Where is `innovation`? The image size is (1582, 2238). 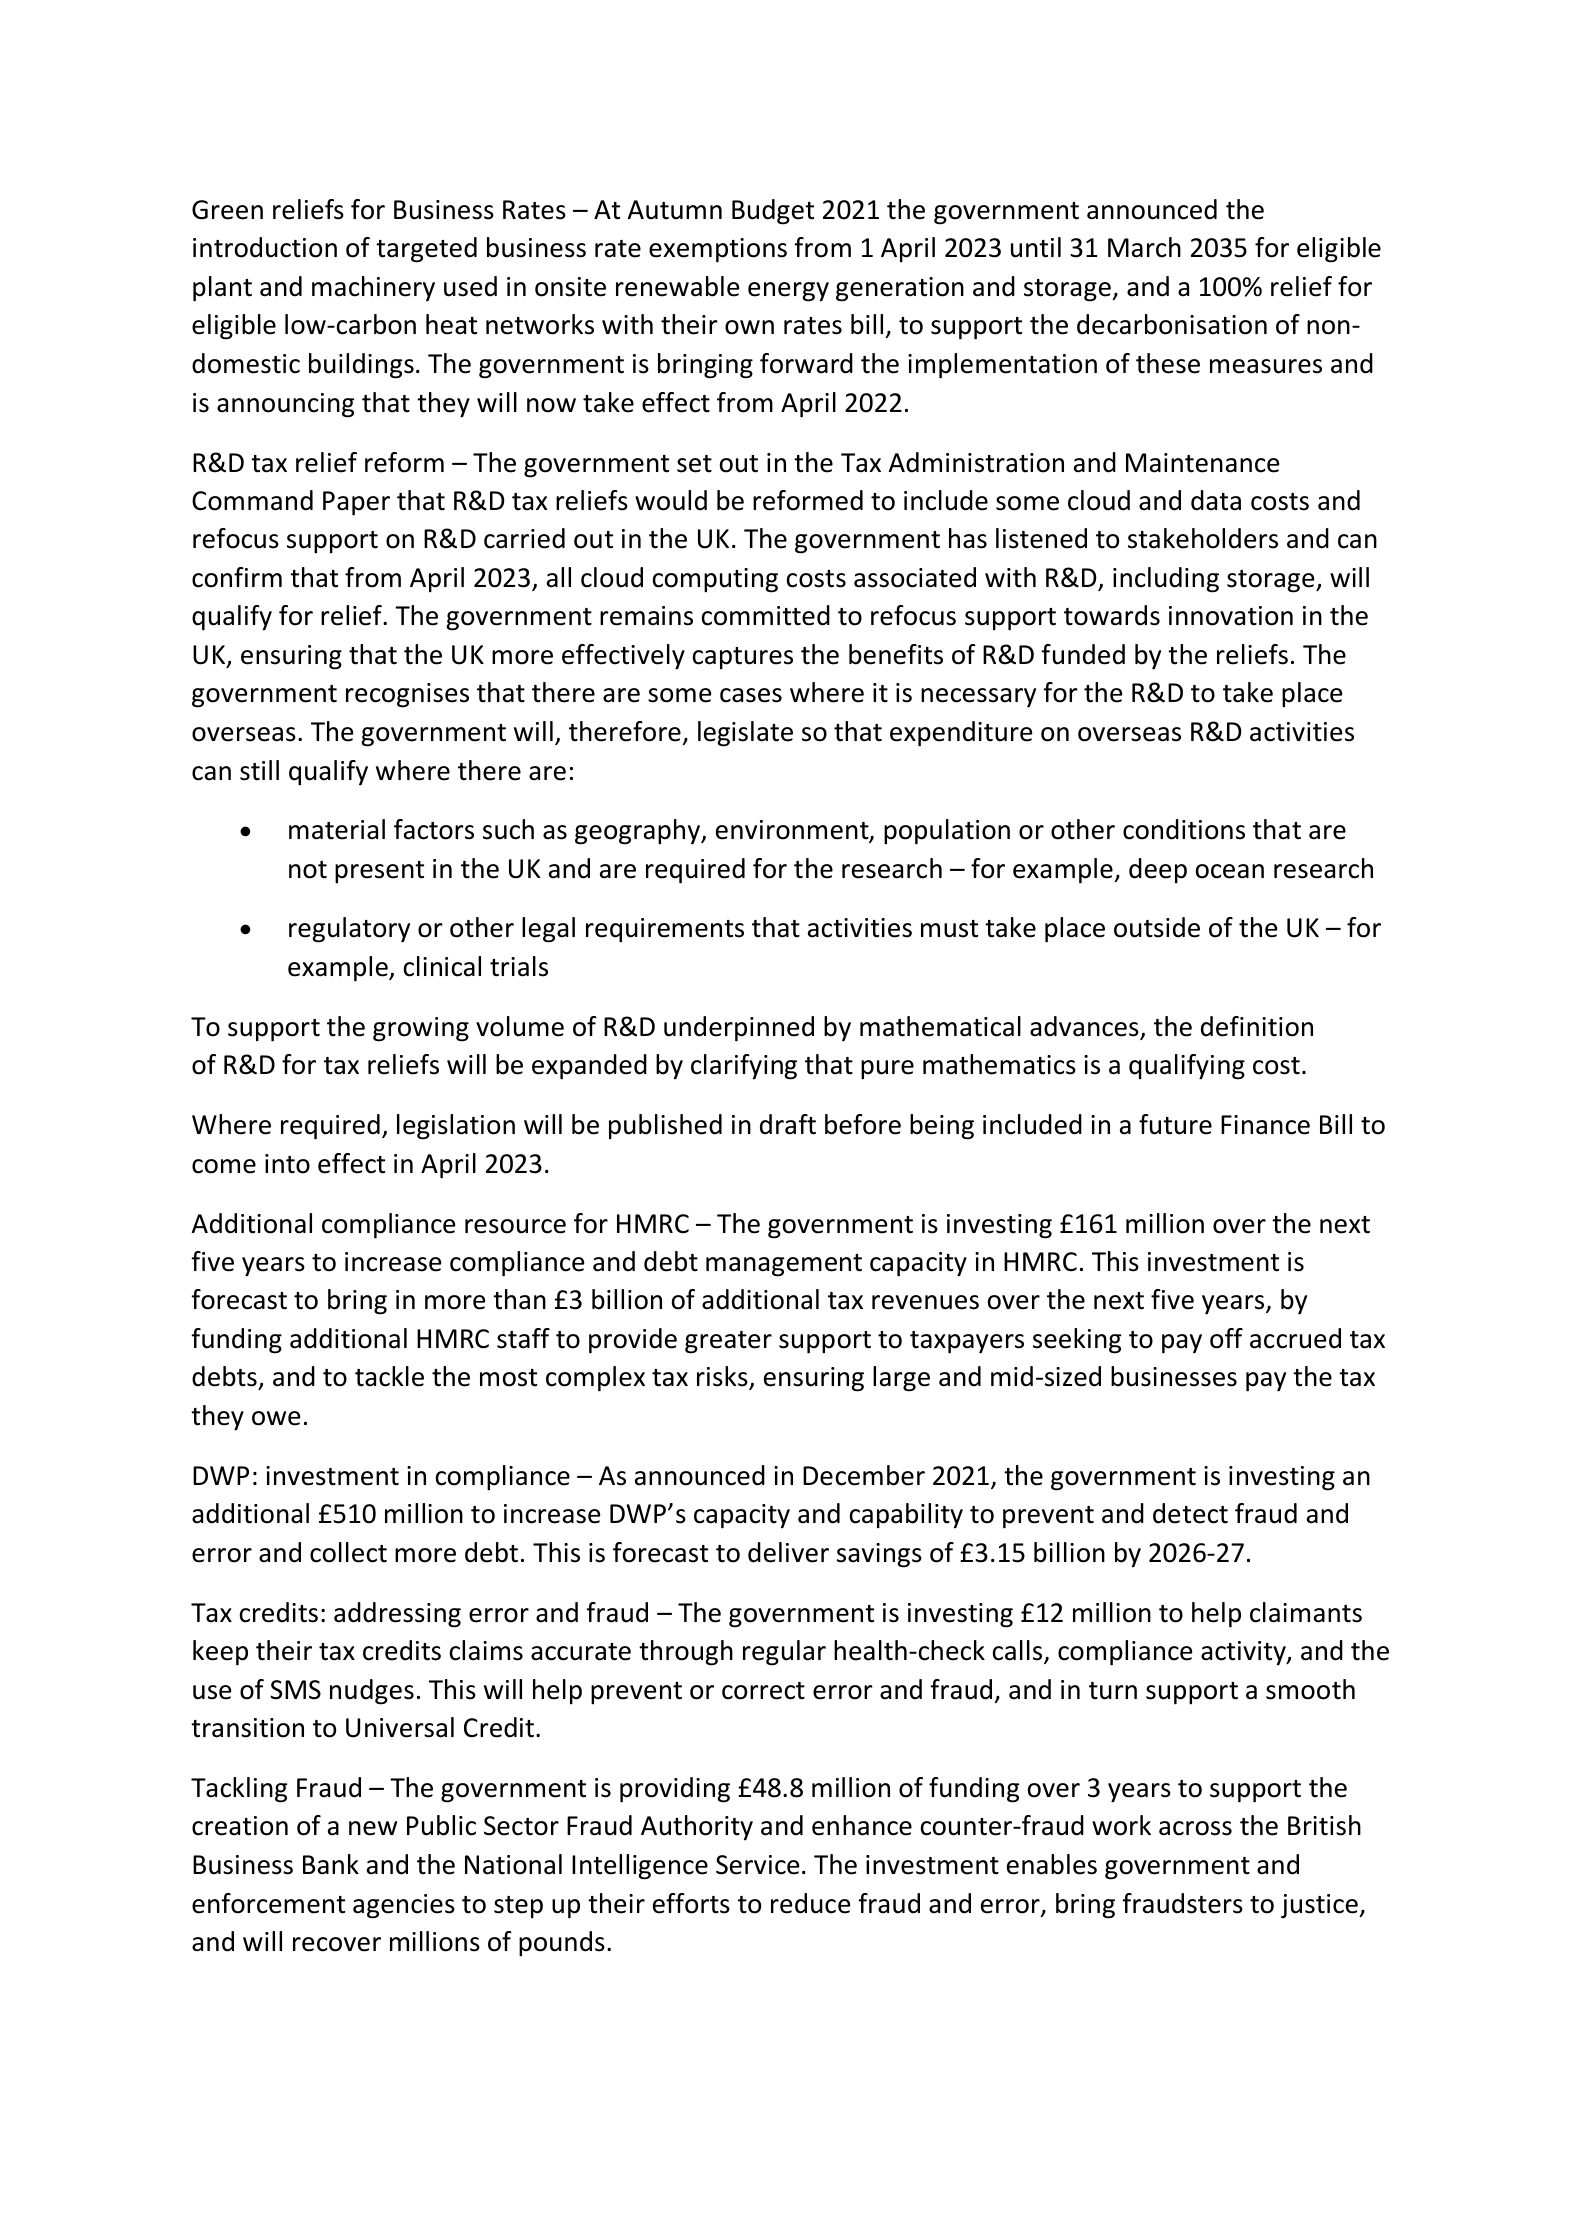
innovation is located at coordinates (1231, 616).
